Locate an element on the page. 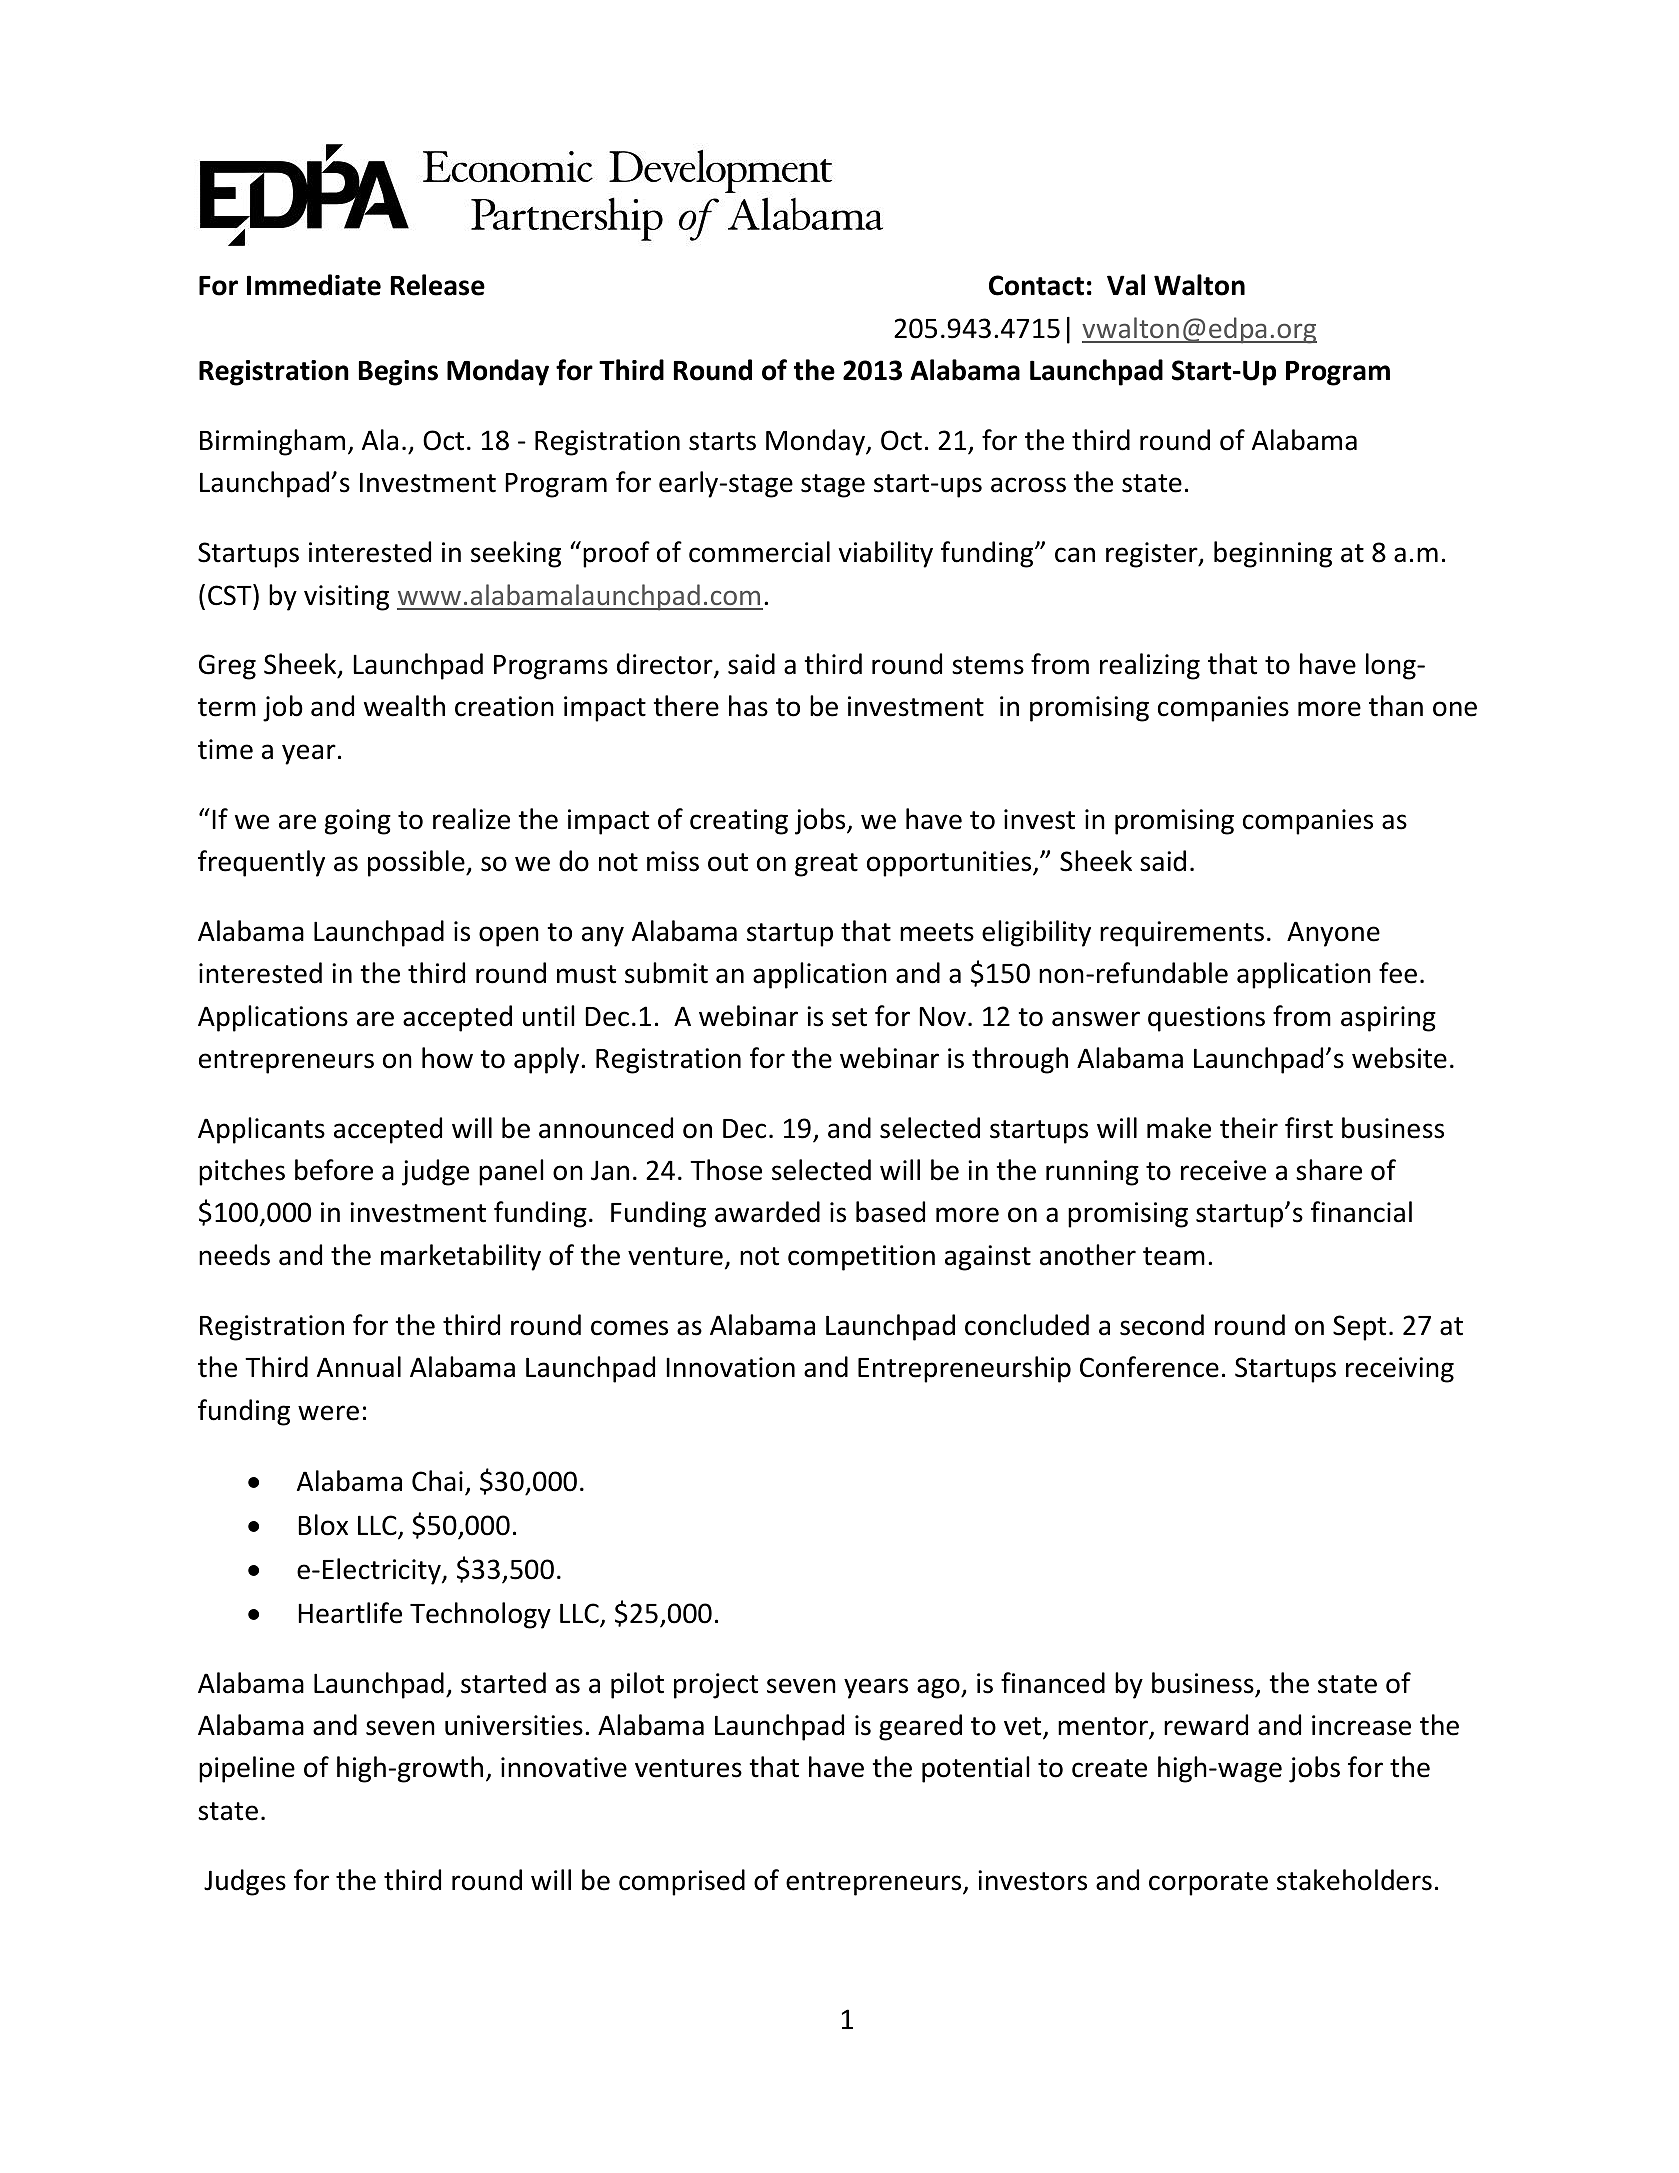 The width and height of the page is (1679, 2173). great is located at coordinates (826, 865).
